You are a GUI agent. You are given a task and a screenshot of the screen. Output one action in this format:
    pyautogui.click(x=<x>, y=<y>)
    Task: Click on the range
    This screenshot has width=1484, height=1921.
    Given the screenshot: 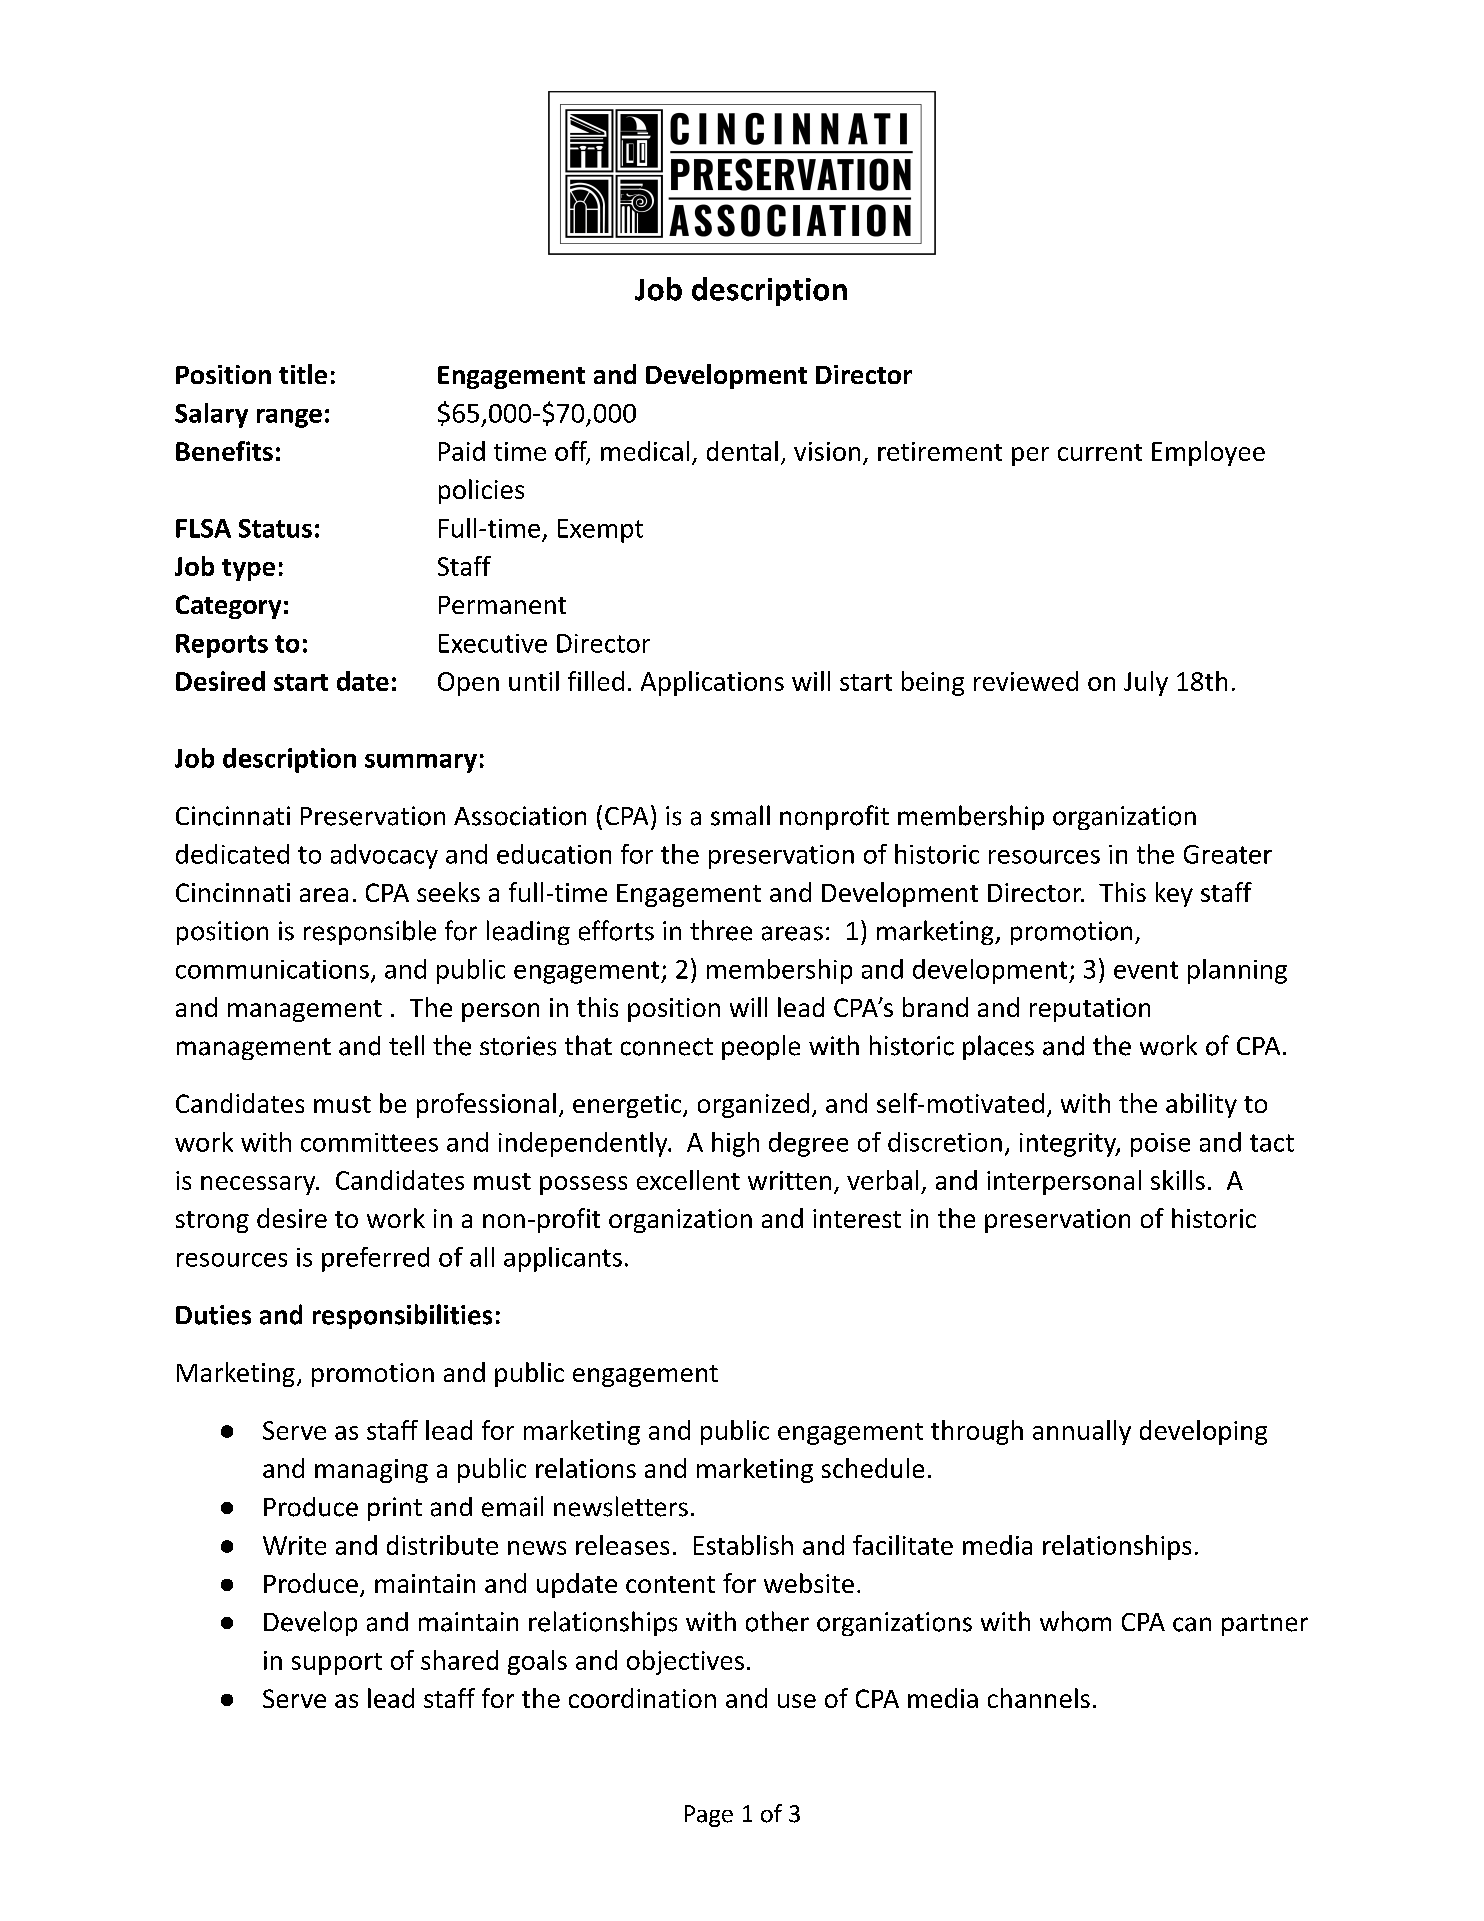 What is the action you would take?
    pyautogui.click(x=289, y=418)
